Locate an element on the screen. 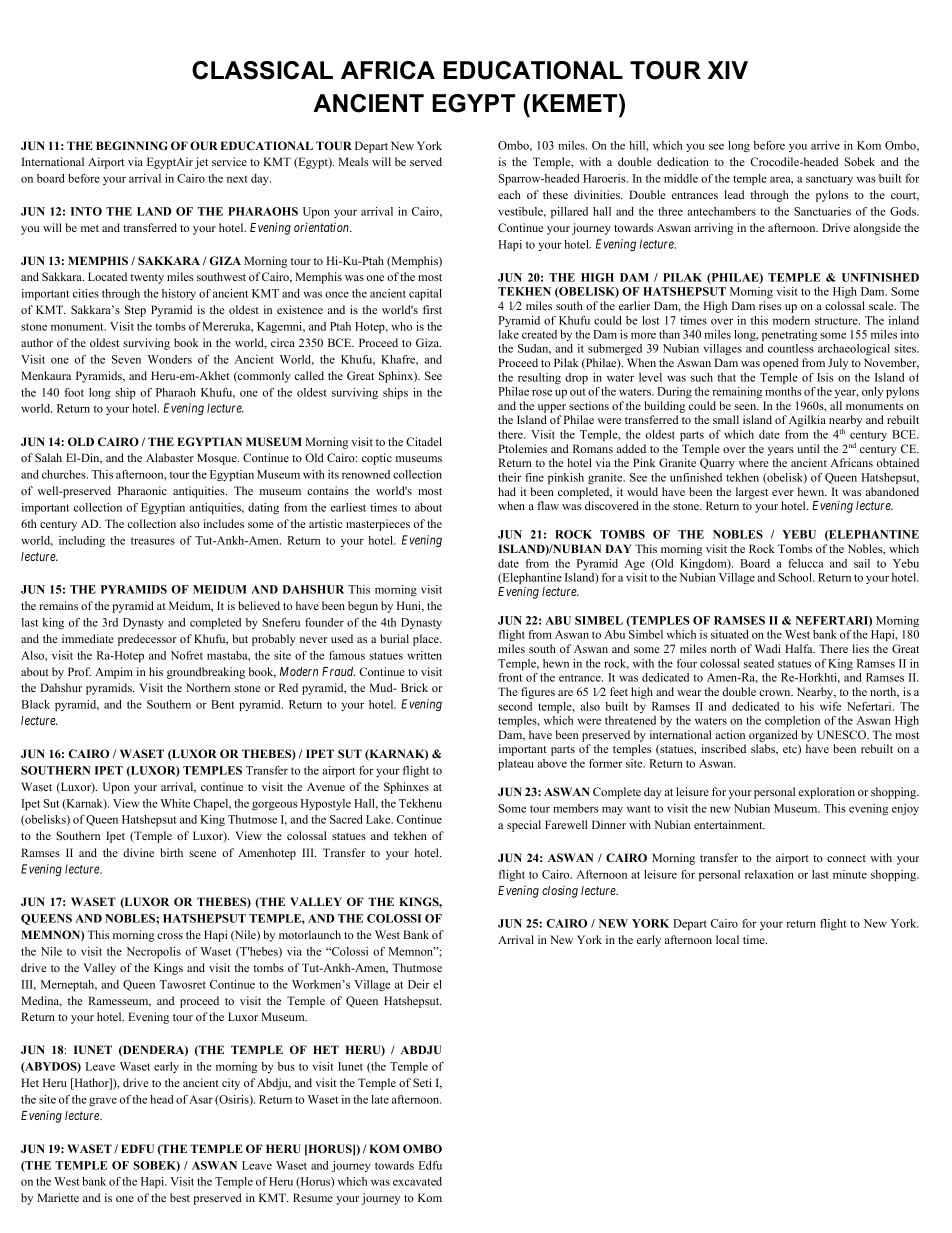 The height and width of the screenshot is (1233, 952). BEGINNING is located at coordinates (132, 145).
